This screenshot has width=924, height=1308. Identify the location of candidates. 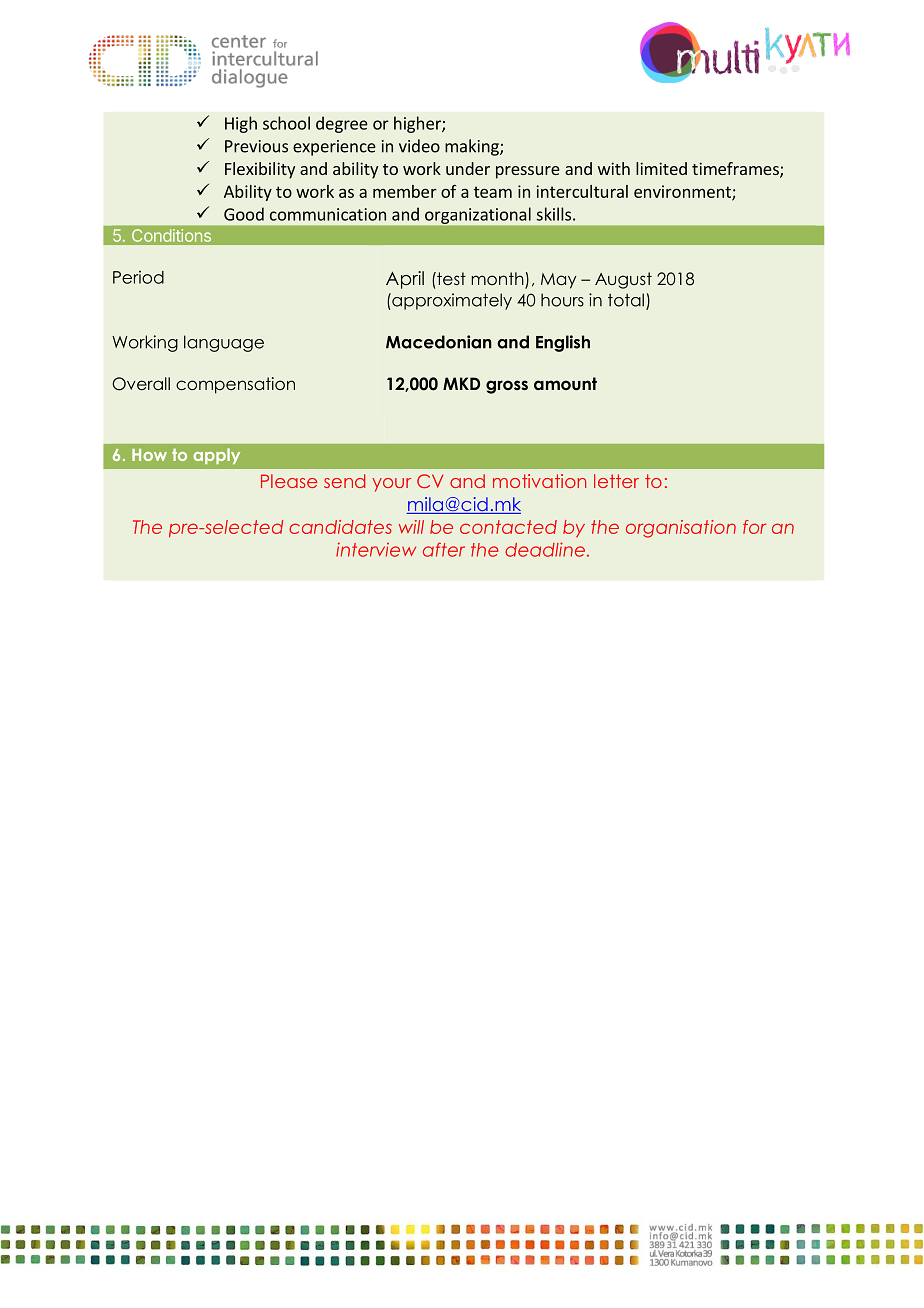
(340, 527).
